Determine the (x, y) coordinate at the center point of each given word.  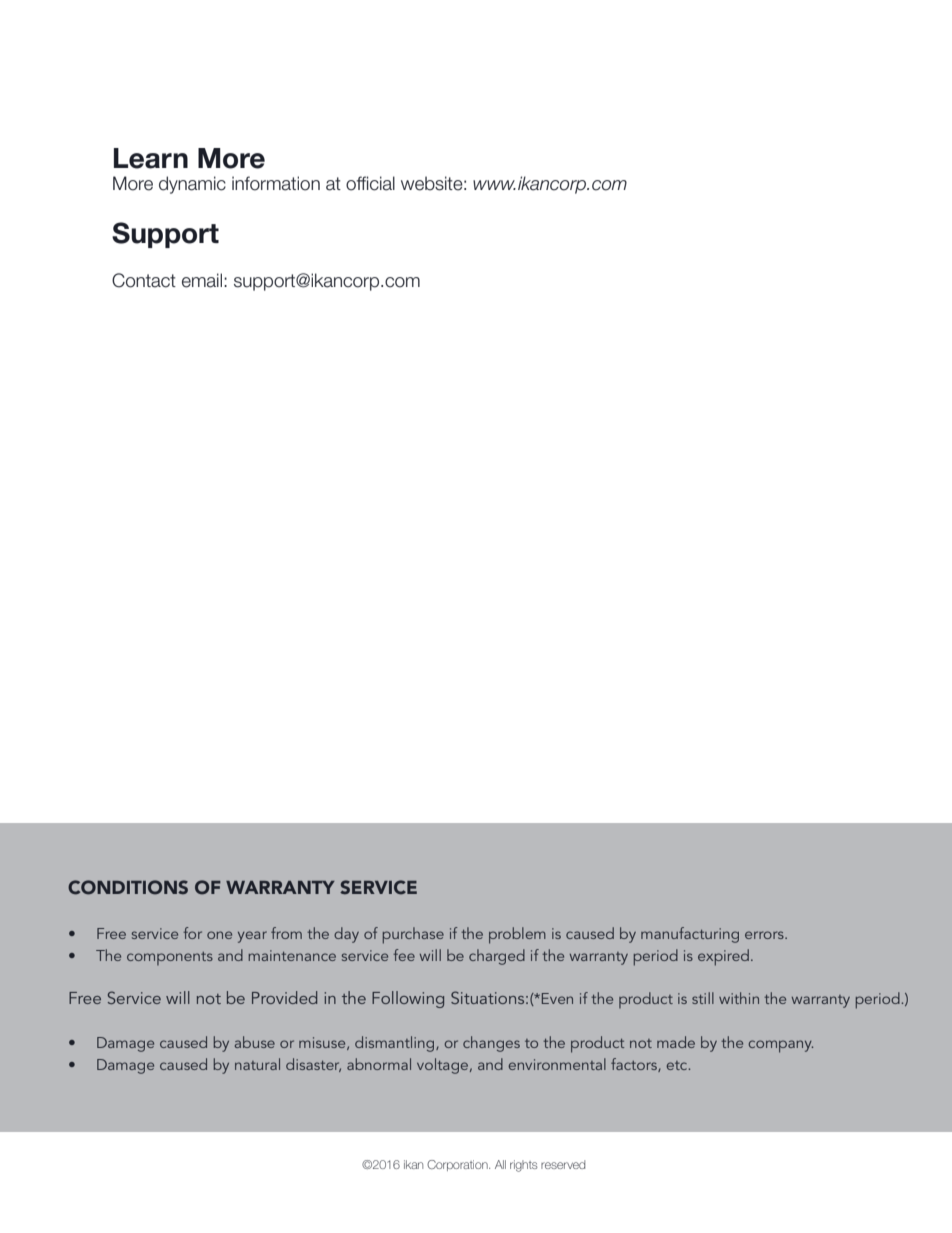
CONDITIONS (128, 887)
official (370, 183)
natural (257, 1064)
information (276, 183)
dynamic (192, 185)
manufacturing (690, 935)
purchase (413, 935)
